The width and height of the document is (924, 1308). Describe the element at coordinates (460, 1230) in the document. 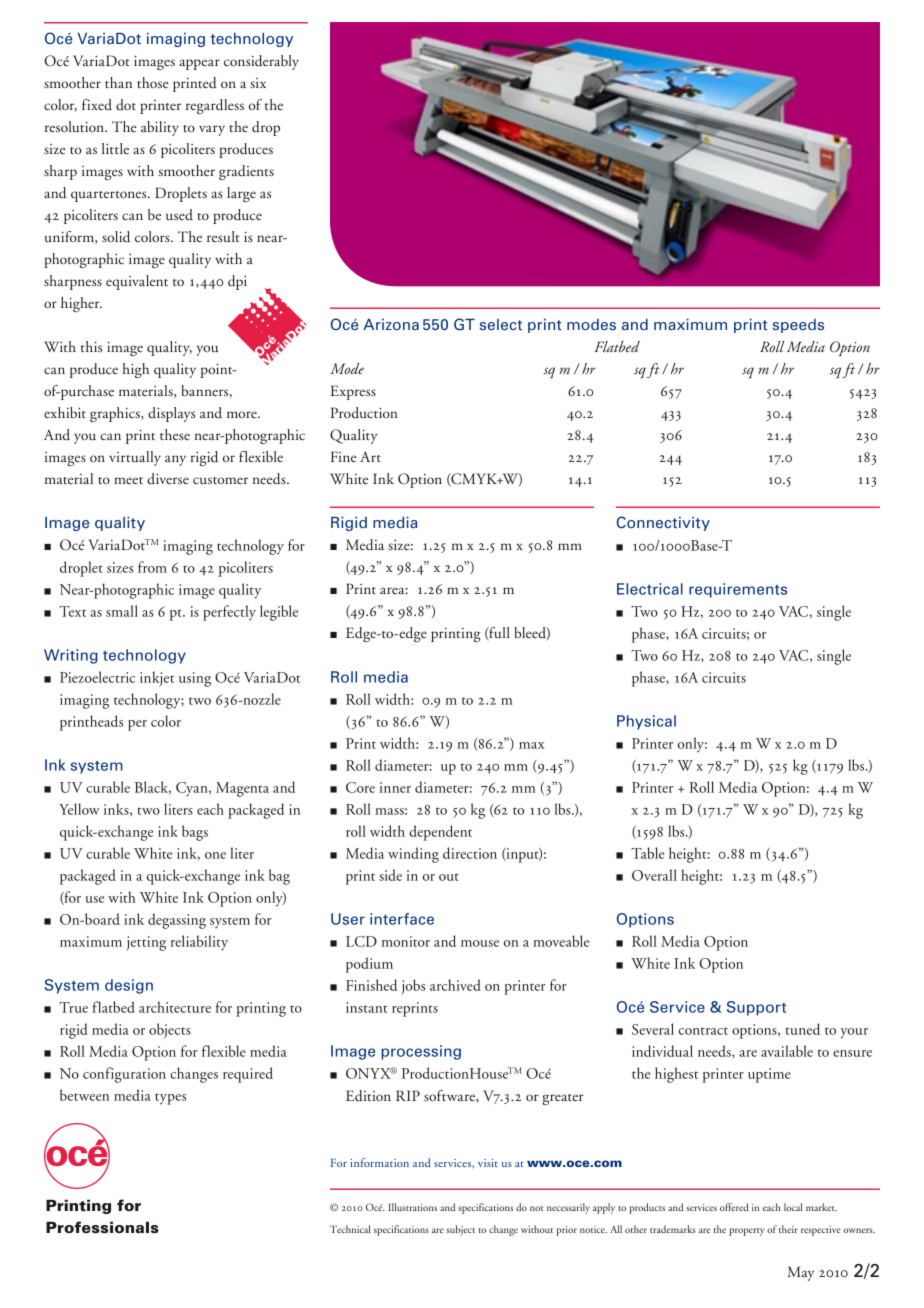

I see `subject` at that location.
